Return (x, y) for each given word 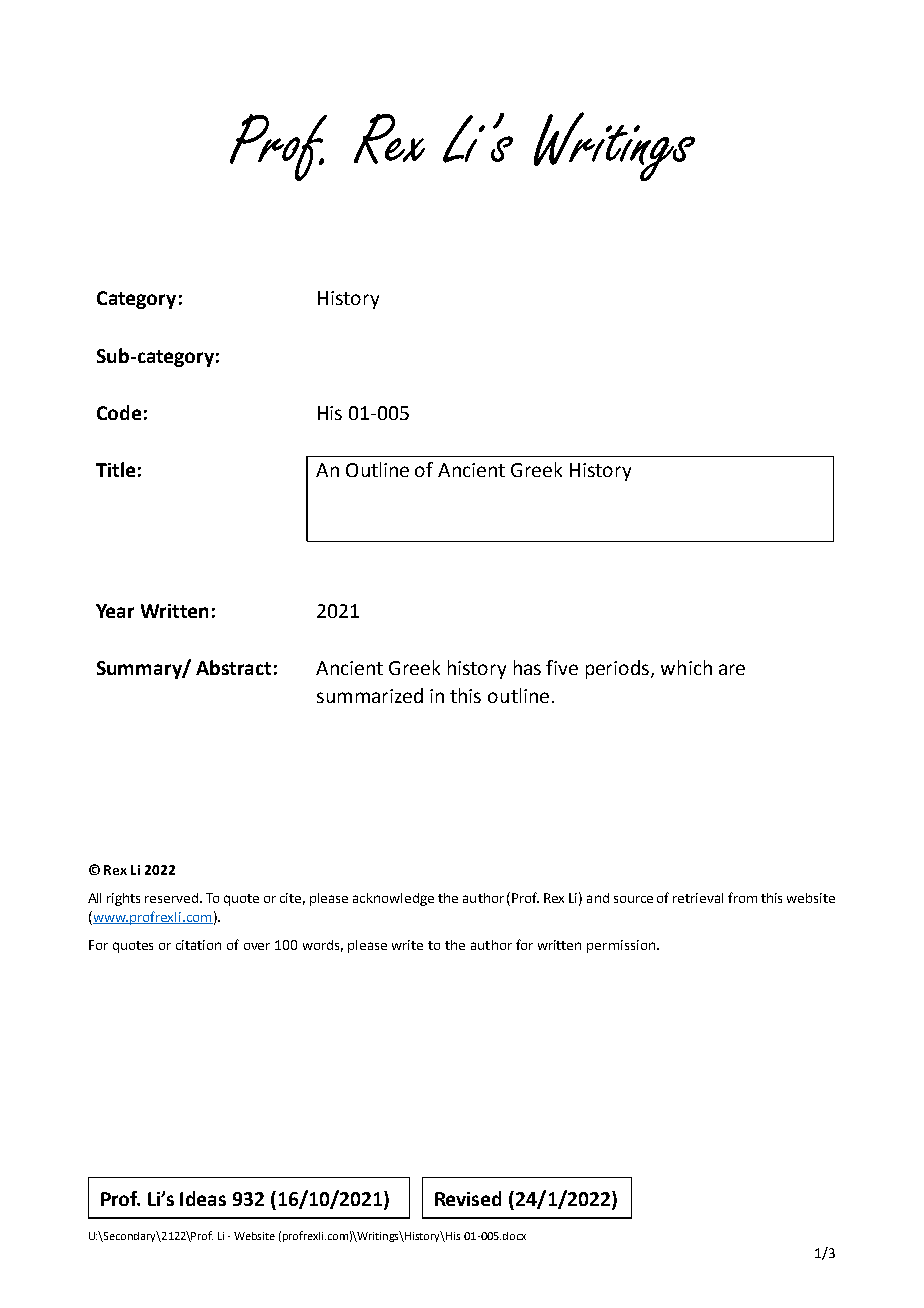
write (407, 945)
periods (619, 669)
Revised (468, 1198)
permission (622, 946)
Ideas (203, 1198)
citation (198, 945)
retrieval (698, 898)
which (686, 667)
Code (119, 412)
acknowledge (393, 899)
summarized (370, 695)
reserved (173, 898)
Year (115, 611)
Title (115, 469)
